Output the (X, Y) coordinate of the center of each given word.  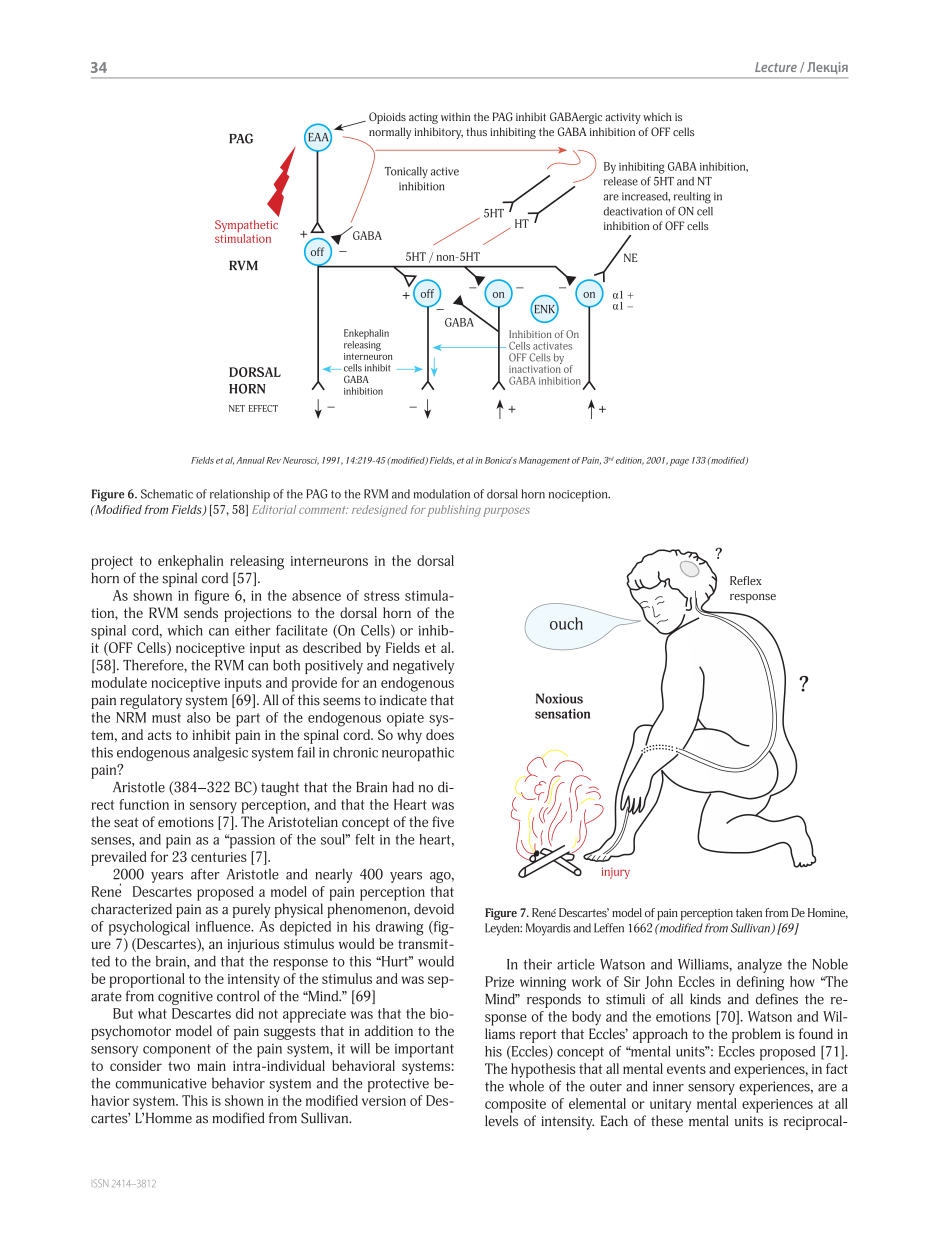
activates (552, 346)
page (679, 462)
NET (237, 408)
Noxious (559, 698)
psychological (149, 928)
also (199, 717)
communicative (161, 1083)
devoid (434, 909)
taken (749, 912)
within (455, 116)
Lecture (776, 67)
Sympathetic (246, 227)
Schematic (167, 494)
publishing (454, 511)
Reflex (746, 580)
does (440, 734)
